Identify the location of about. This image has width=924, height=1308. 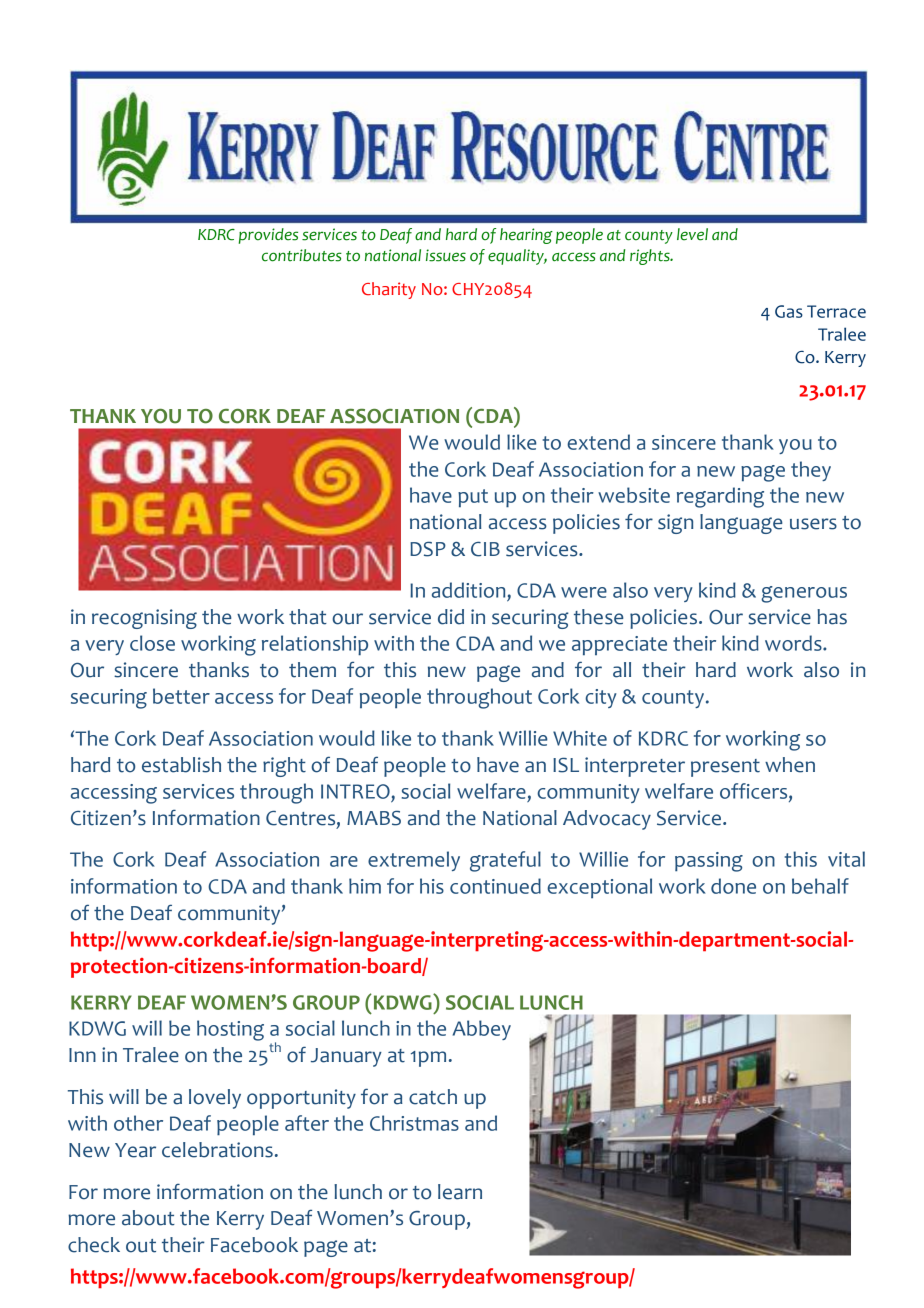
(148, 1218).
